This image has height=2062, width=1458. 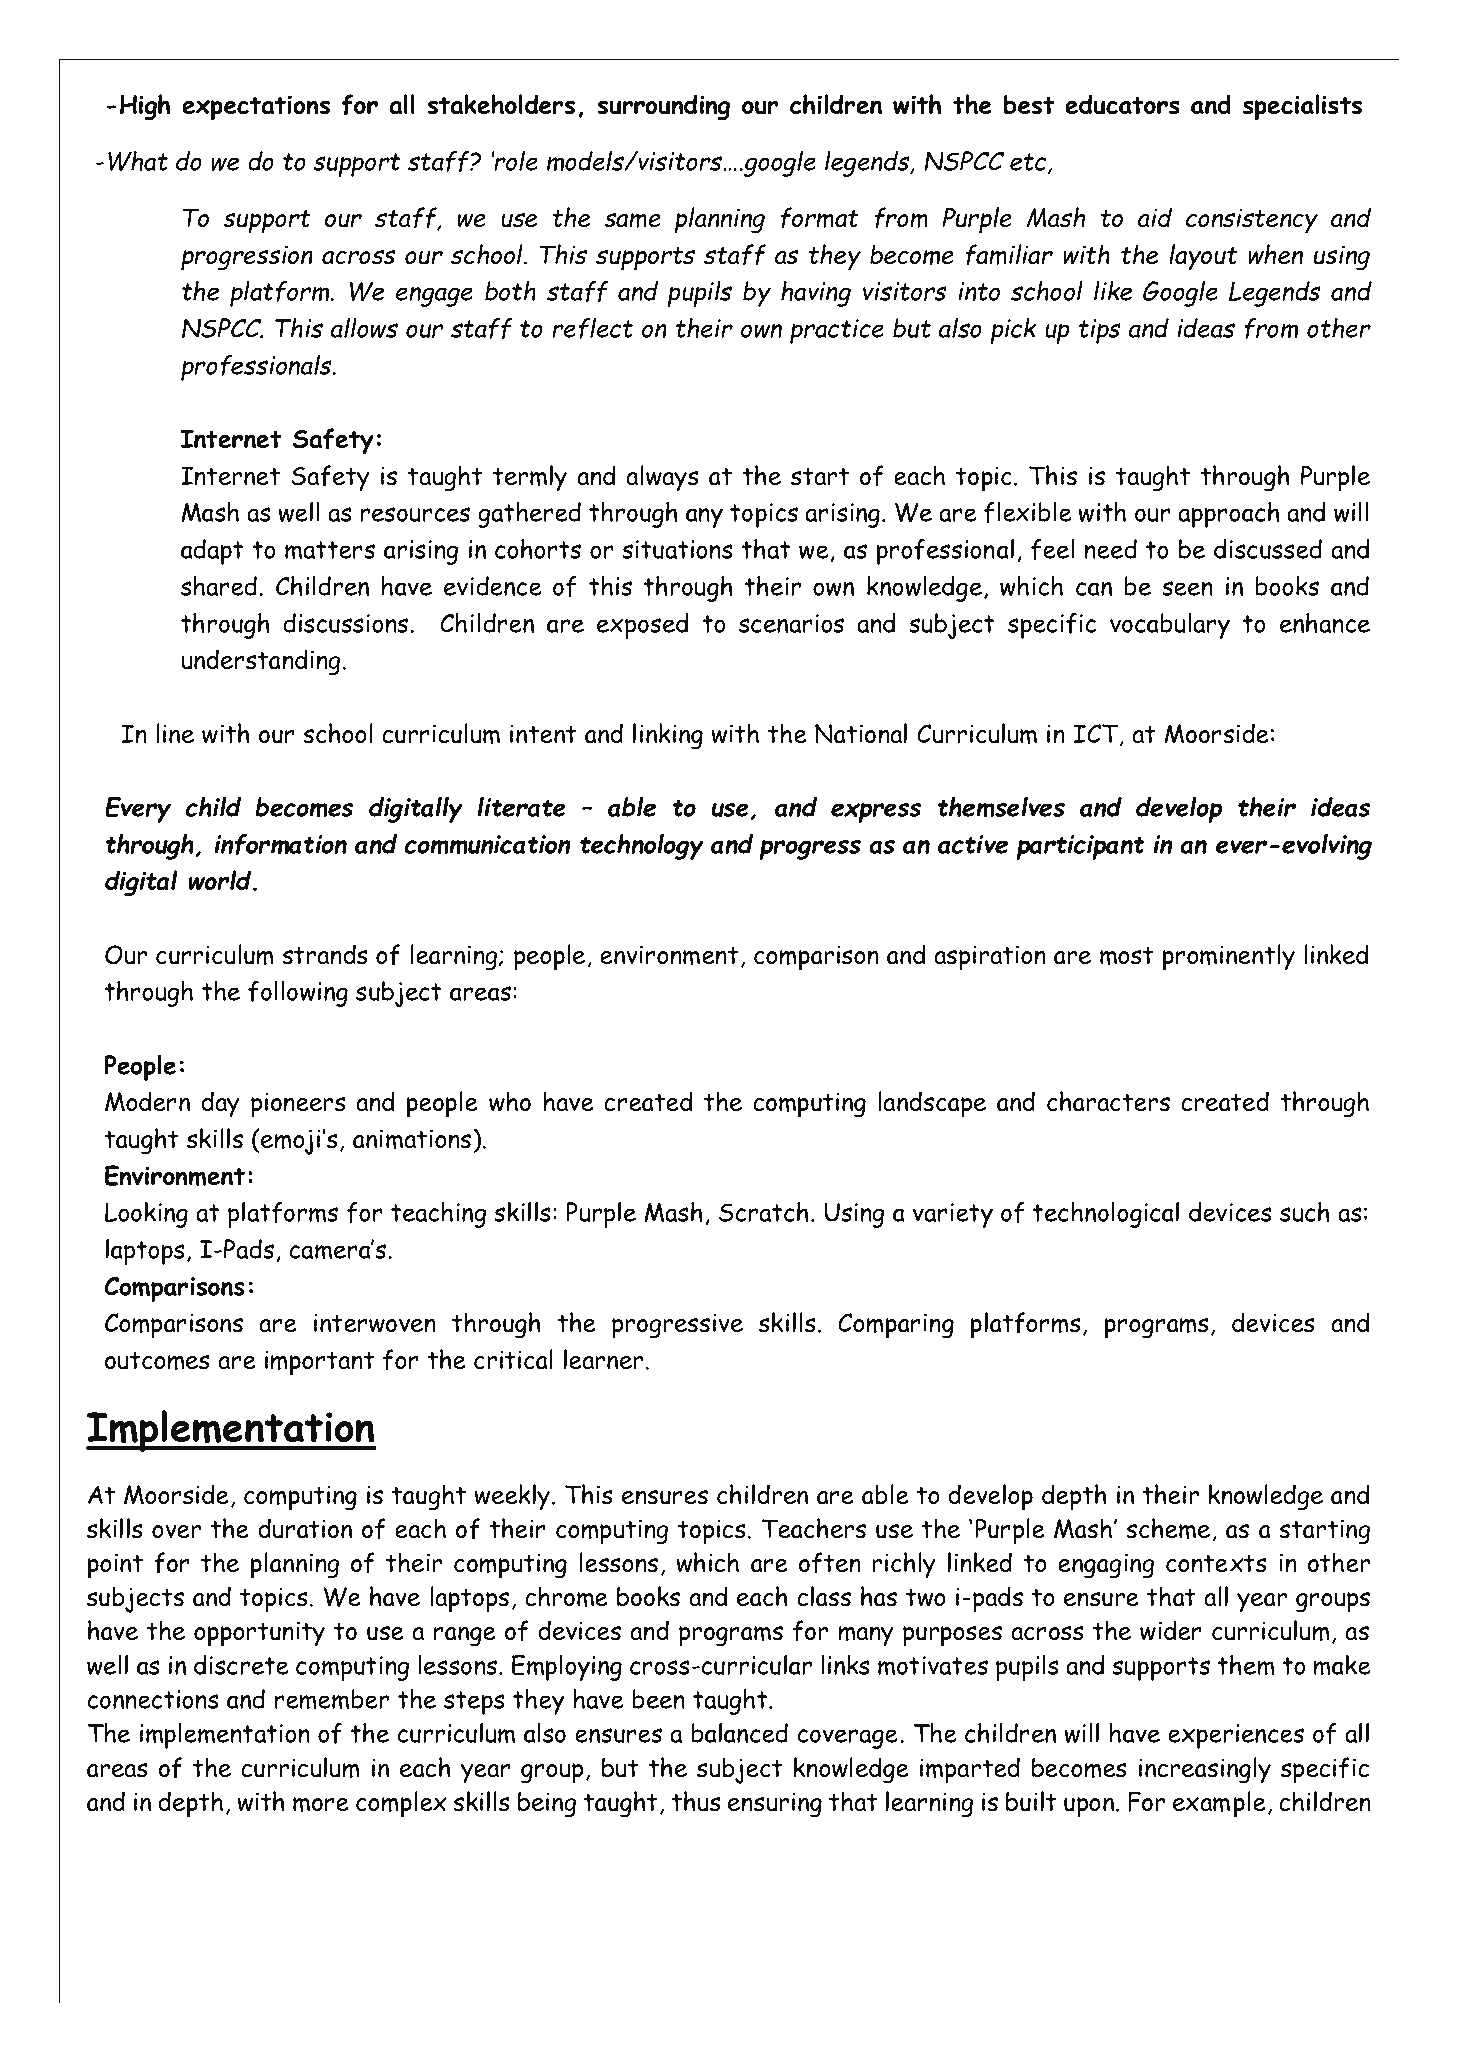 I want to click on balanced, so click(x=740, y=1733).
